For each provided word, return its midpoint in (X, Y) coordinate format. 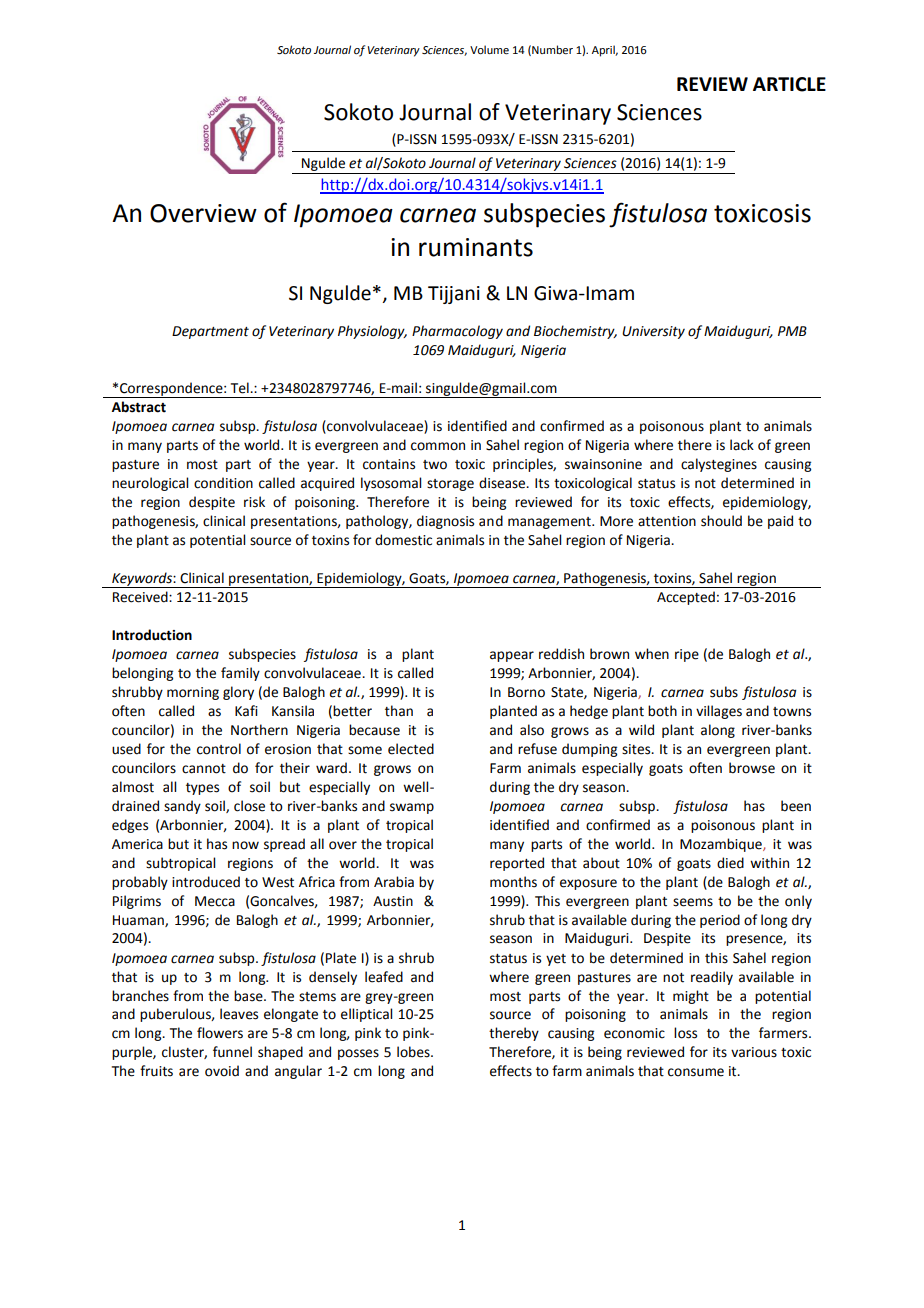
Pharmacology (457, 332)
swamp (412, 808)
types (202, 789)
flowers (220, 1033)
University (653, 332)
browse (752, 768)
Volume (489, 49)
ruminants (476, 247)
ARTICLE (789, 84)
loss (685, 1033)
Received (141, 597)
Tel (241, 388)
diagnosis (445, 522)
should (721, 521)
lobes (414, 1052)
